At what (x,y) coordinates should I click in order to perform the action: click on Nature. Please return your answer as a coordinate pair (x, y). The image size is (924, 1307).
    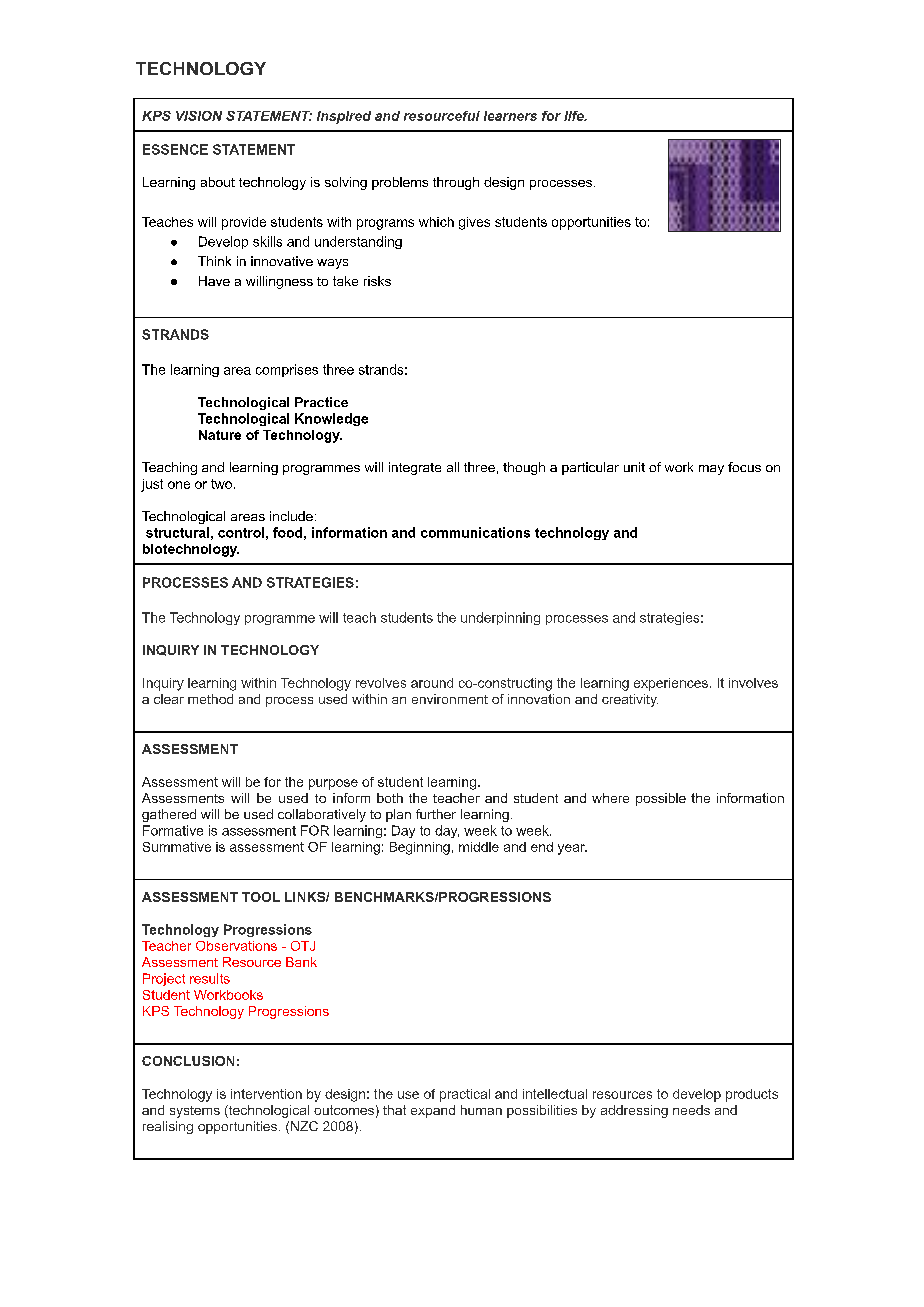
    Looking at the image, I should click on (220, 435).
